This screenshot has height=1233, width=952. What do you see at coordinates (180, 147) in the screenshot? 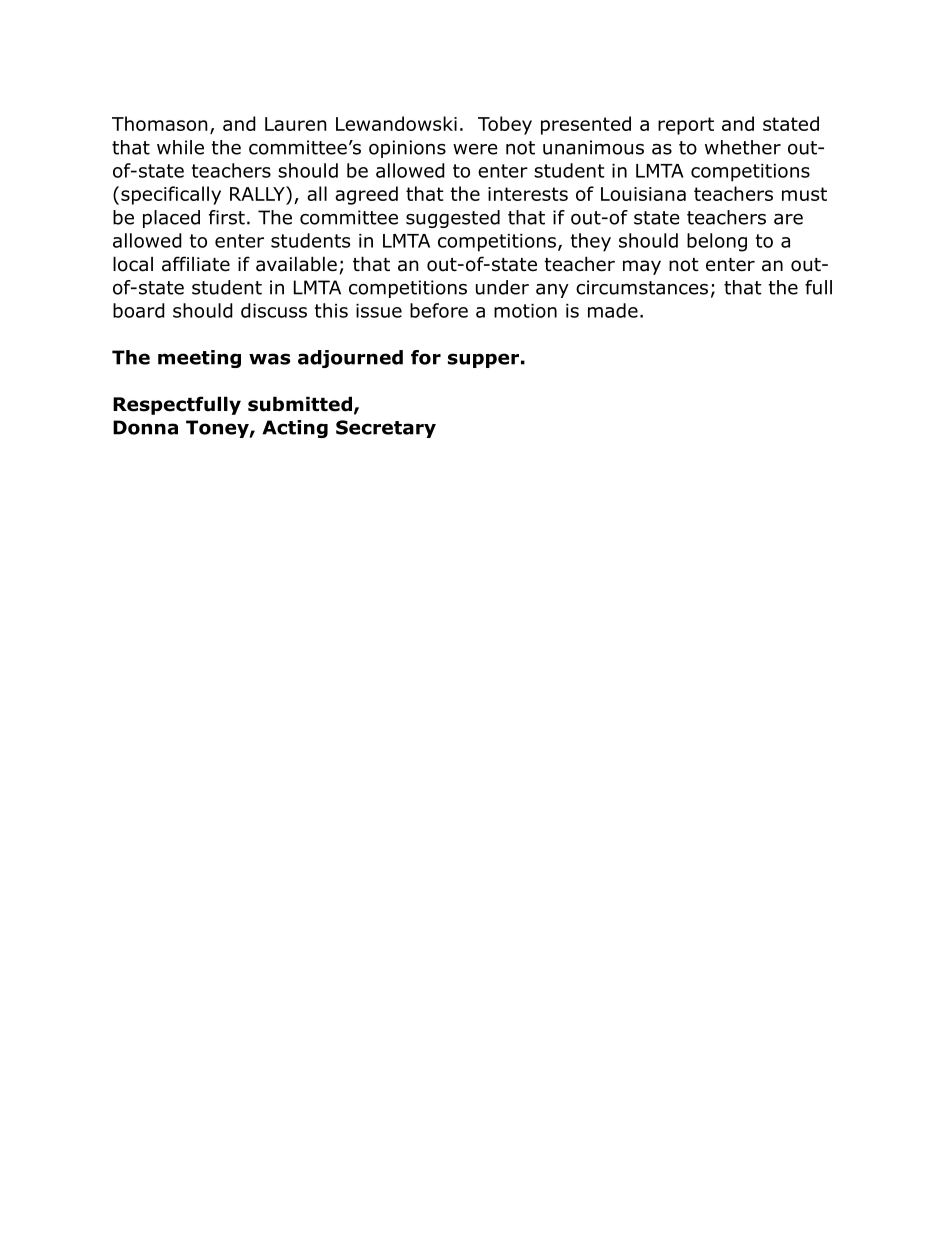
I see `while` at bounding box center [180, 147].
